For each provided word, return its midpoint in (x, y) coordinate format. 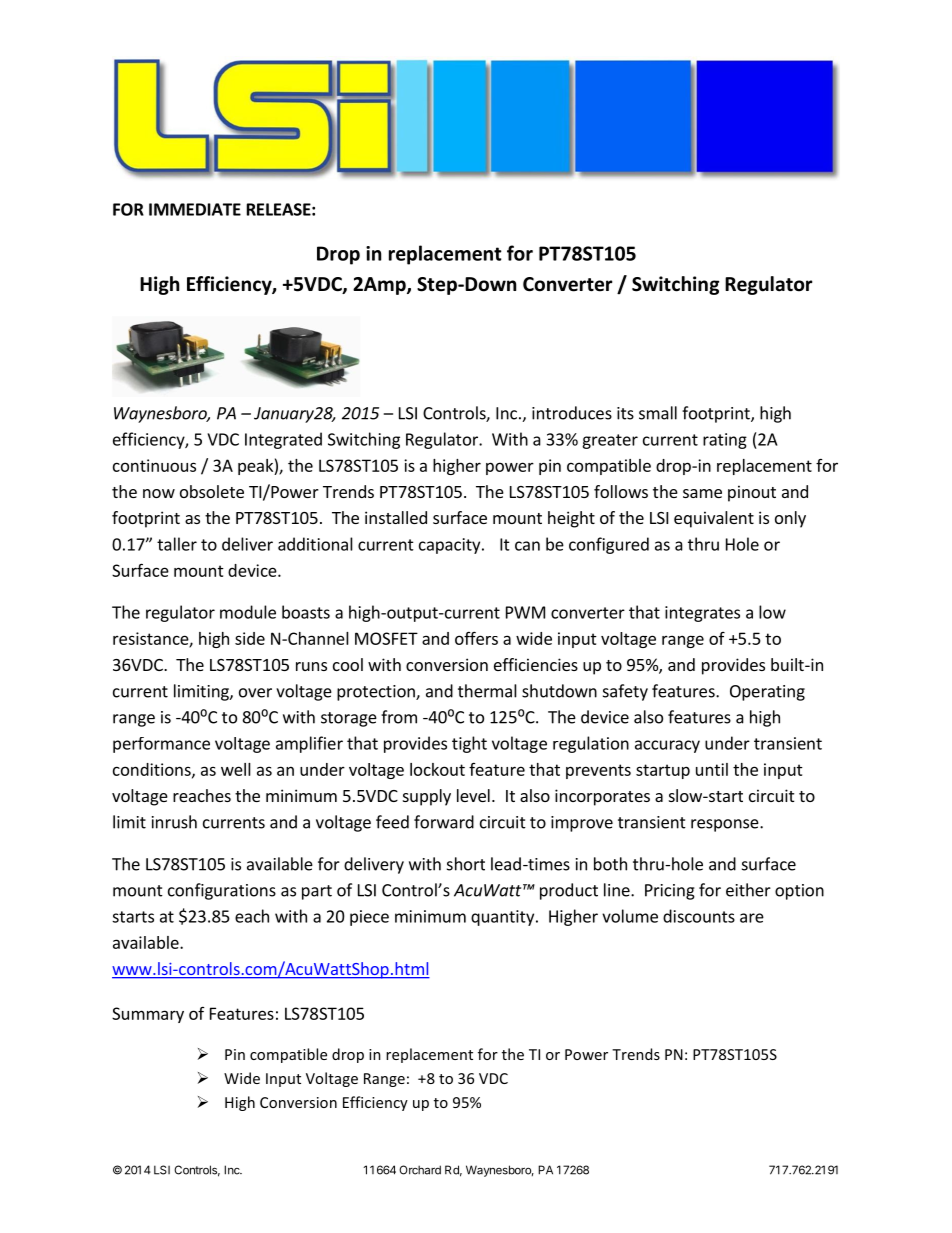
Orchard (420, 1170)
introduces (572, 413)
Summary (148, 1015)
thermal (487, 691)
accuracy (667, 746)
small (658, 413)
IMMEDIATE (195, 209)
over (255, 693)
